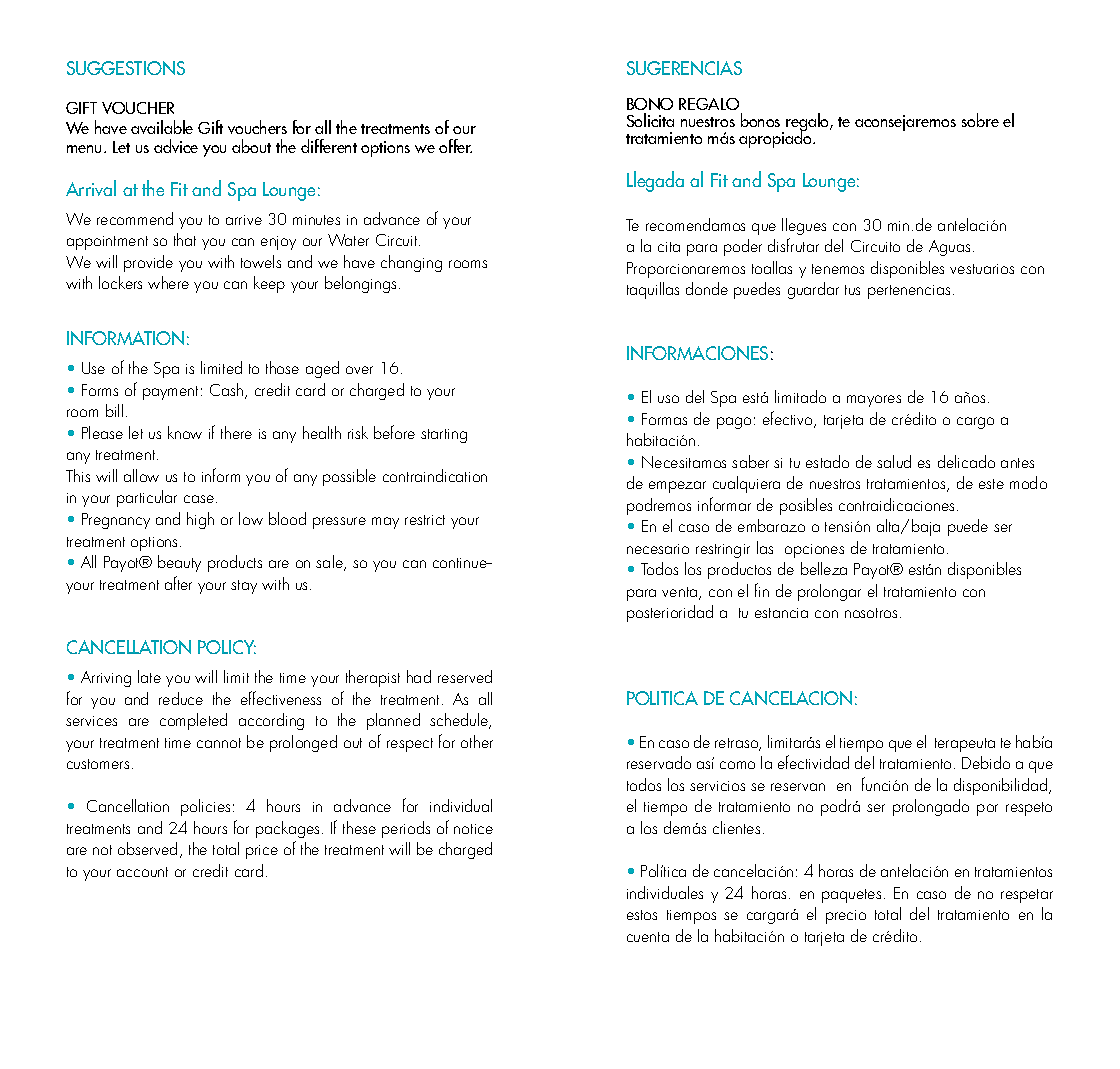 The height and width of the screenshot is (1069, 1120). What do you see at coordinates (980, 120) in the screenshot?
I see `sobre` at bounding box center [980, 120].
